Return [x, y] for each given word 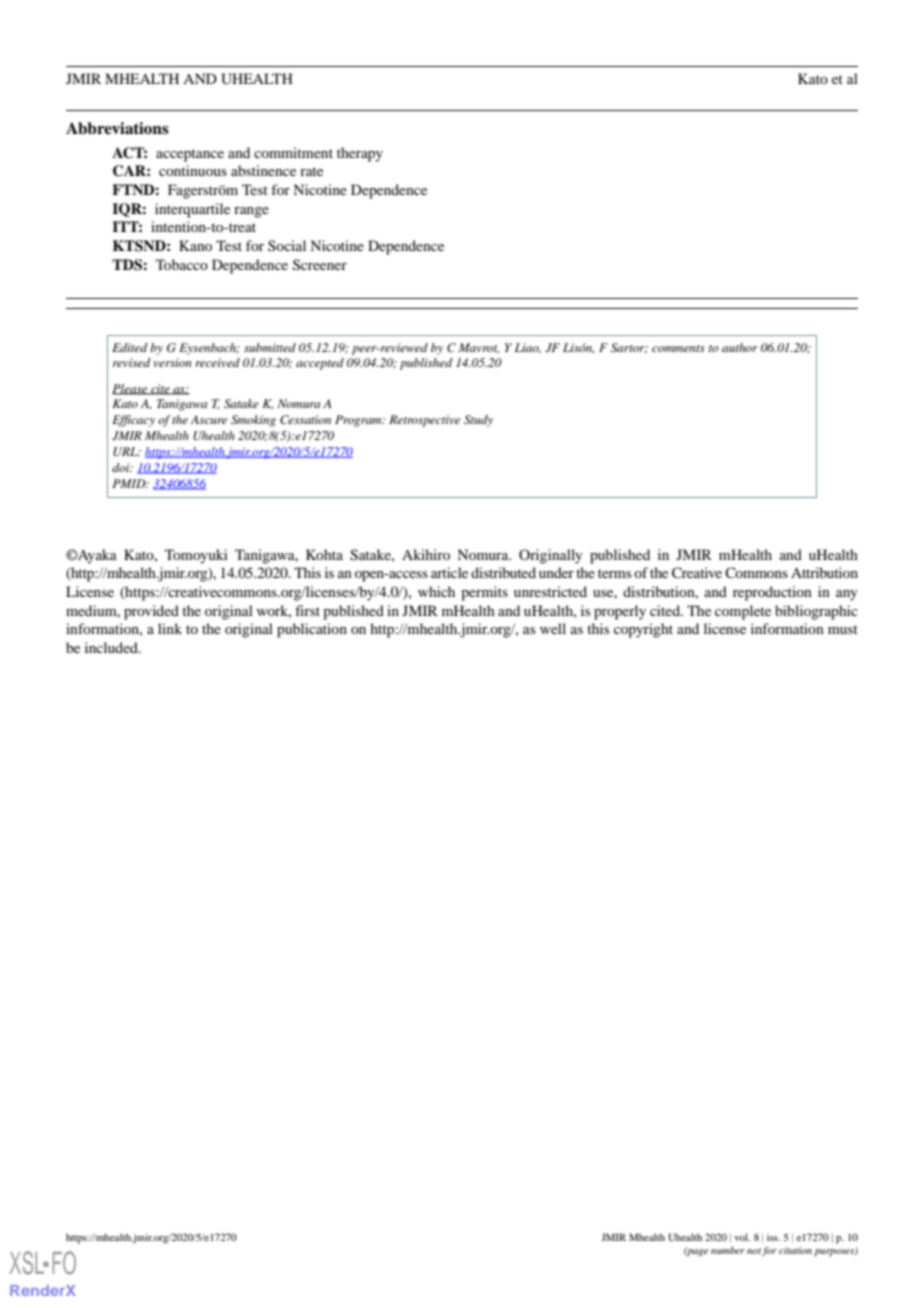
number [728, 1250]
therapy [360, 154]
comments [678, 348]
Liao [528, 348]
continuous [193, 170]
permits [484, 593]
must [843, 629]
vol [742, 1237]
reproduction [772, 593]
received [217, 362]
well [553, 628]
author [740, 347]
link [170, 628]
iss [773, 1237]
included [112, 647]
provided [151, 612]
